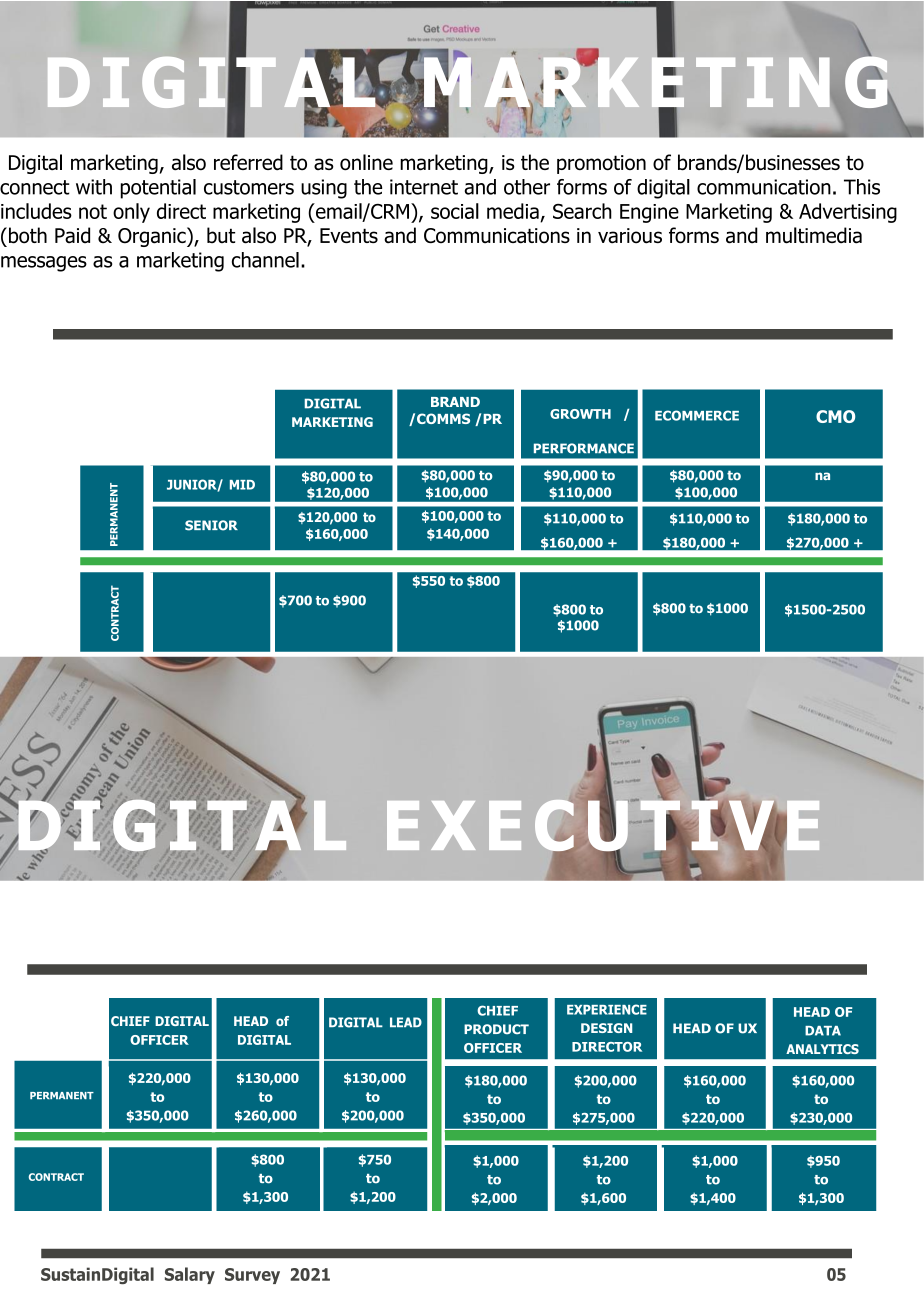 The width and height of the screenshot is (924, 1307). What do you see at coordinates (584, 448) in the screenshot?
I see `PERFORMANCE` at bounding box center [584, 448].
